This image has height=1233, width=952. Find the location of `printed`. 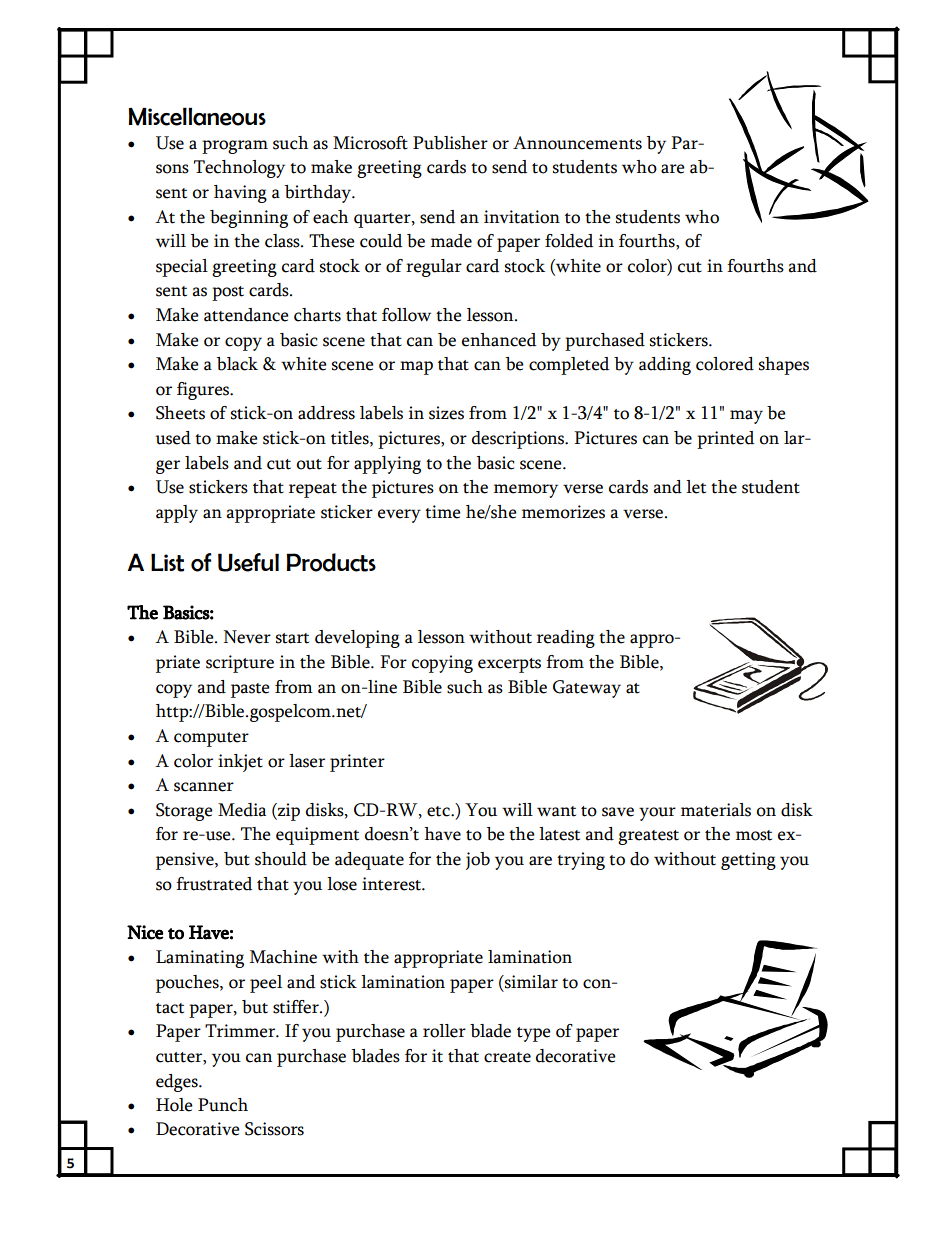

printed is located at coordinates (725, 440).
